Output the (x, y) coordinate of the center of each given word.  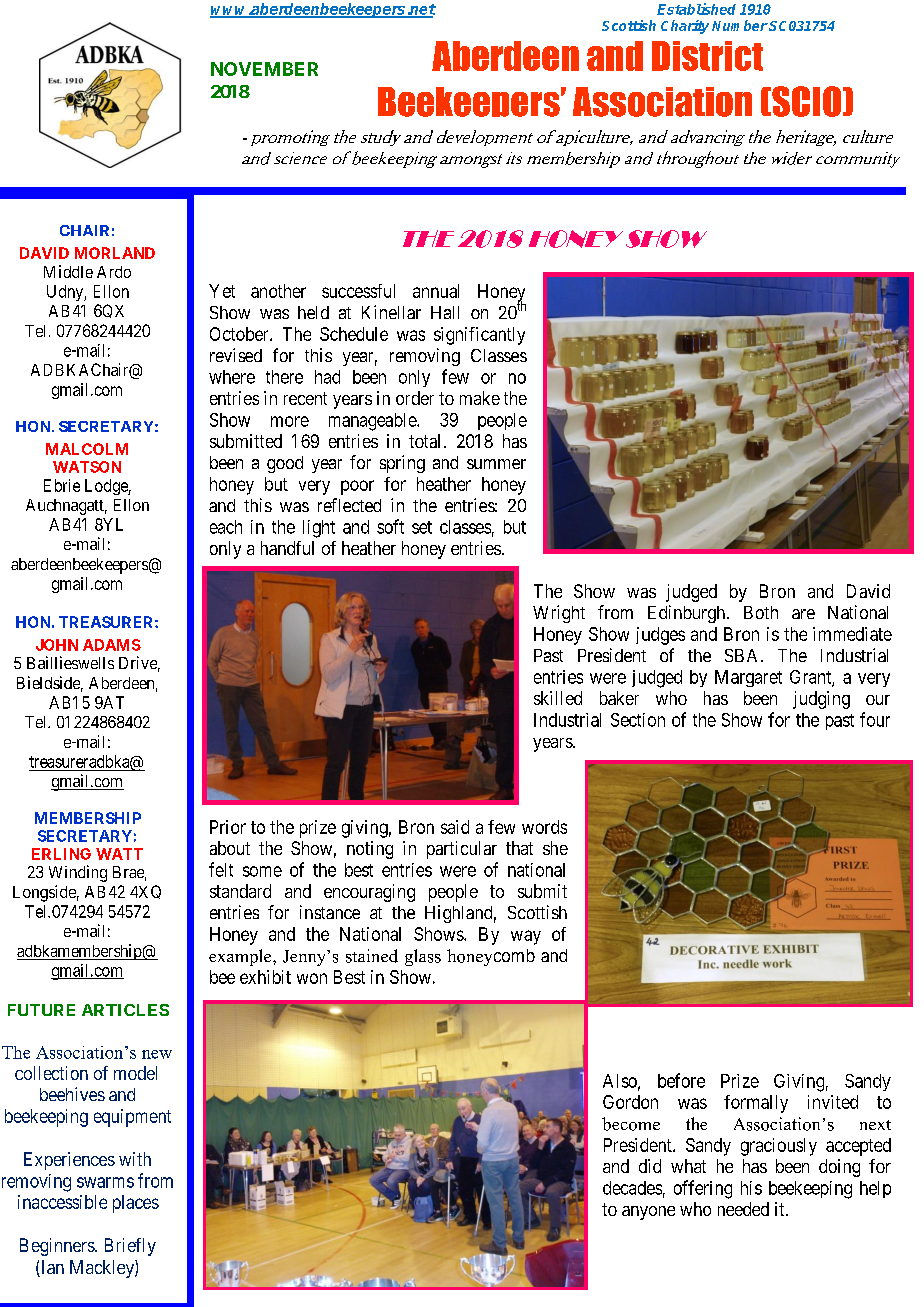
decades (632, 1188)
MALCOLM (87, 449)
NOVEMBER (264, 69)
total (424, 441)
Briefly (130, 1247)
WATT (119, 854)
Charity (685, 27)
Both (761, 612)
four (875, 719)
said (455, 827)
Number (740, 25)
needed (743, 1209)
